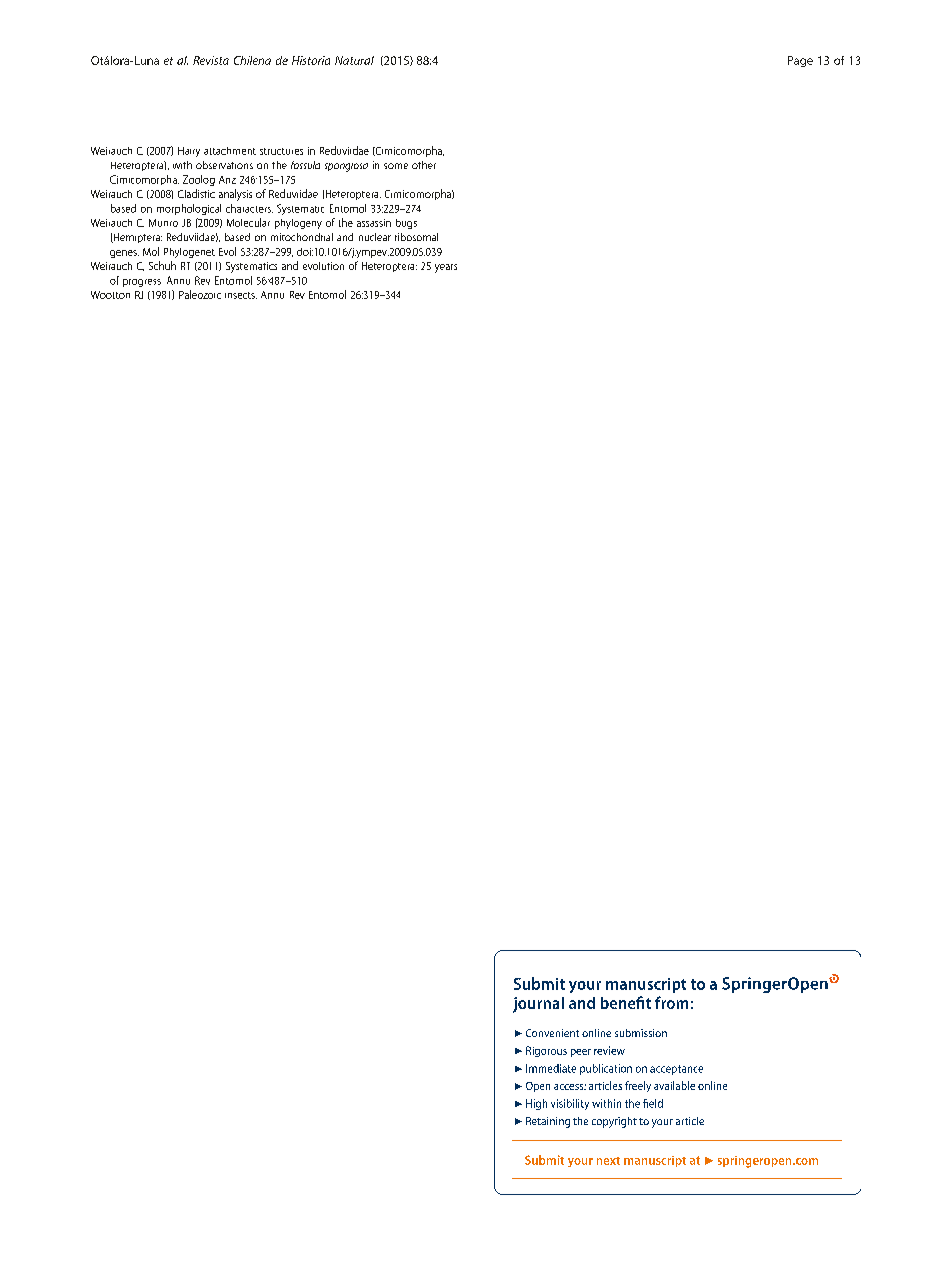  Describe the element at coordinates (446, 268) in the document. I see `years` at that location.
